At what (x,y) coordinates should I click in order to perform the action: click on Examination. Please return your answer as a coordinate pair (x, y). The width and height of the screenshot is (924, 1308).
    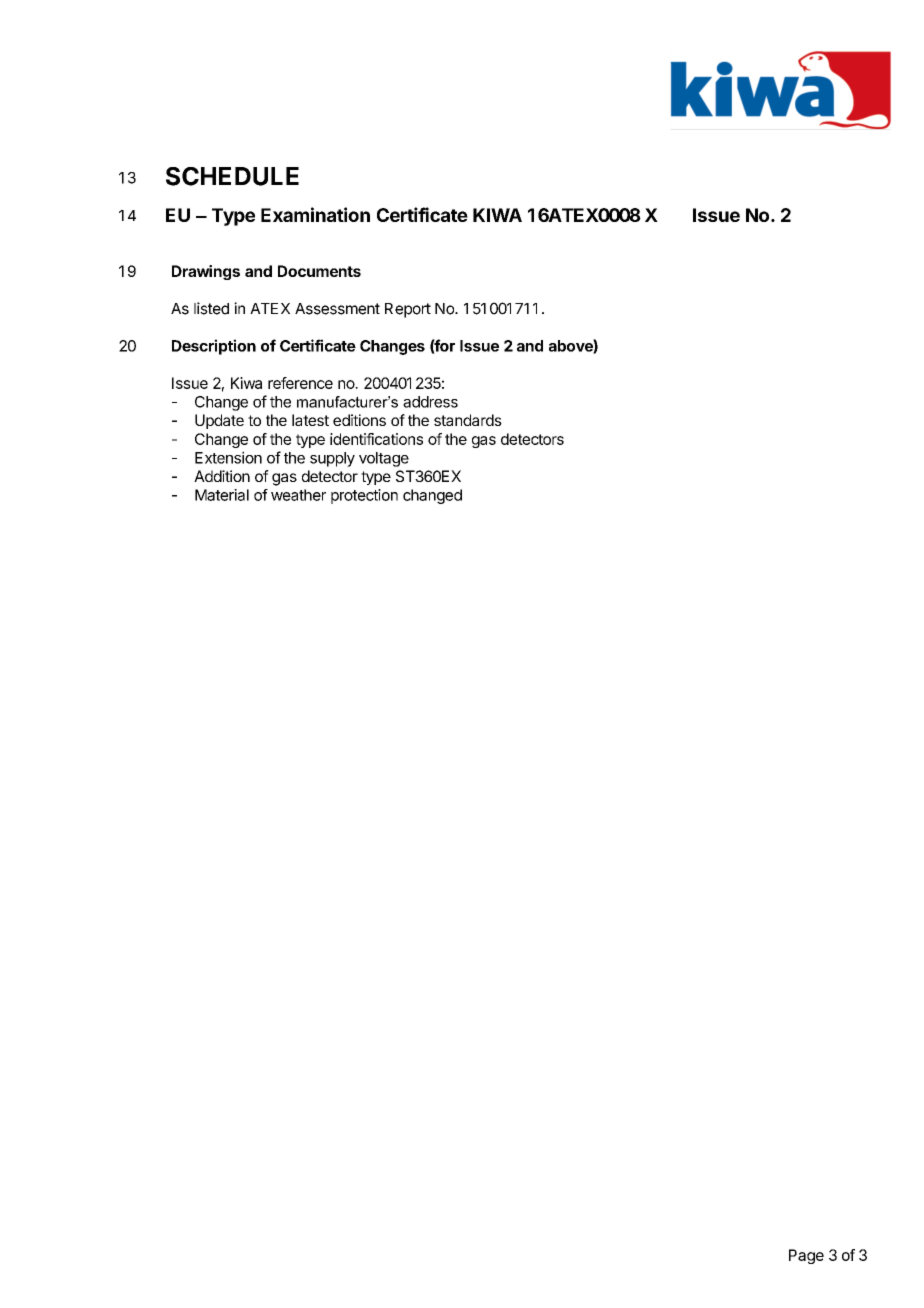
    Looking at the image, I should click on (315, 214).
